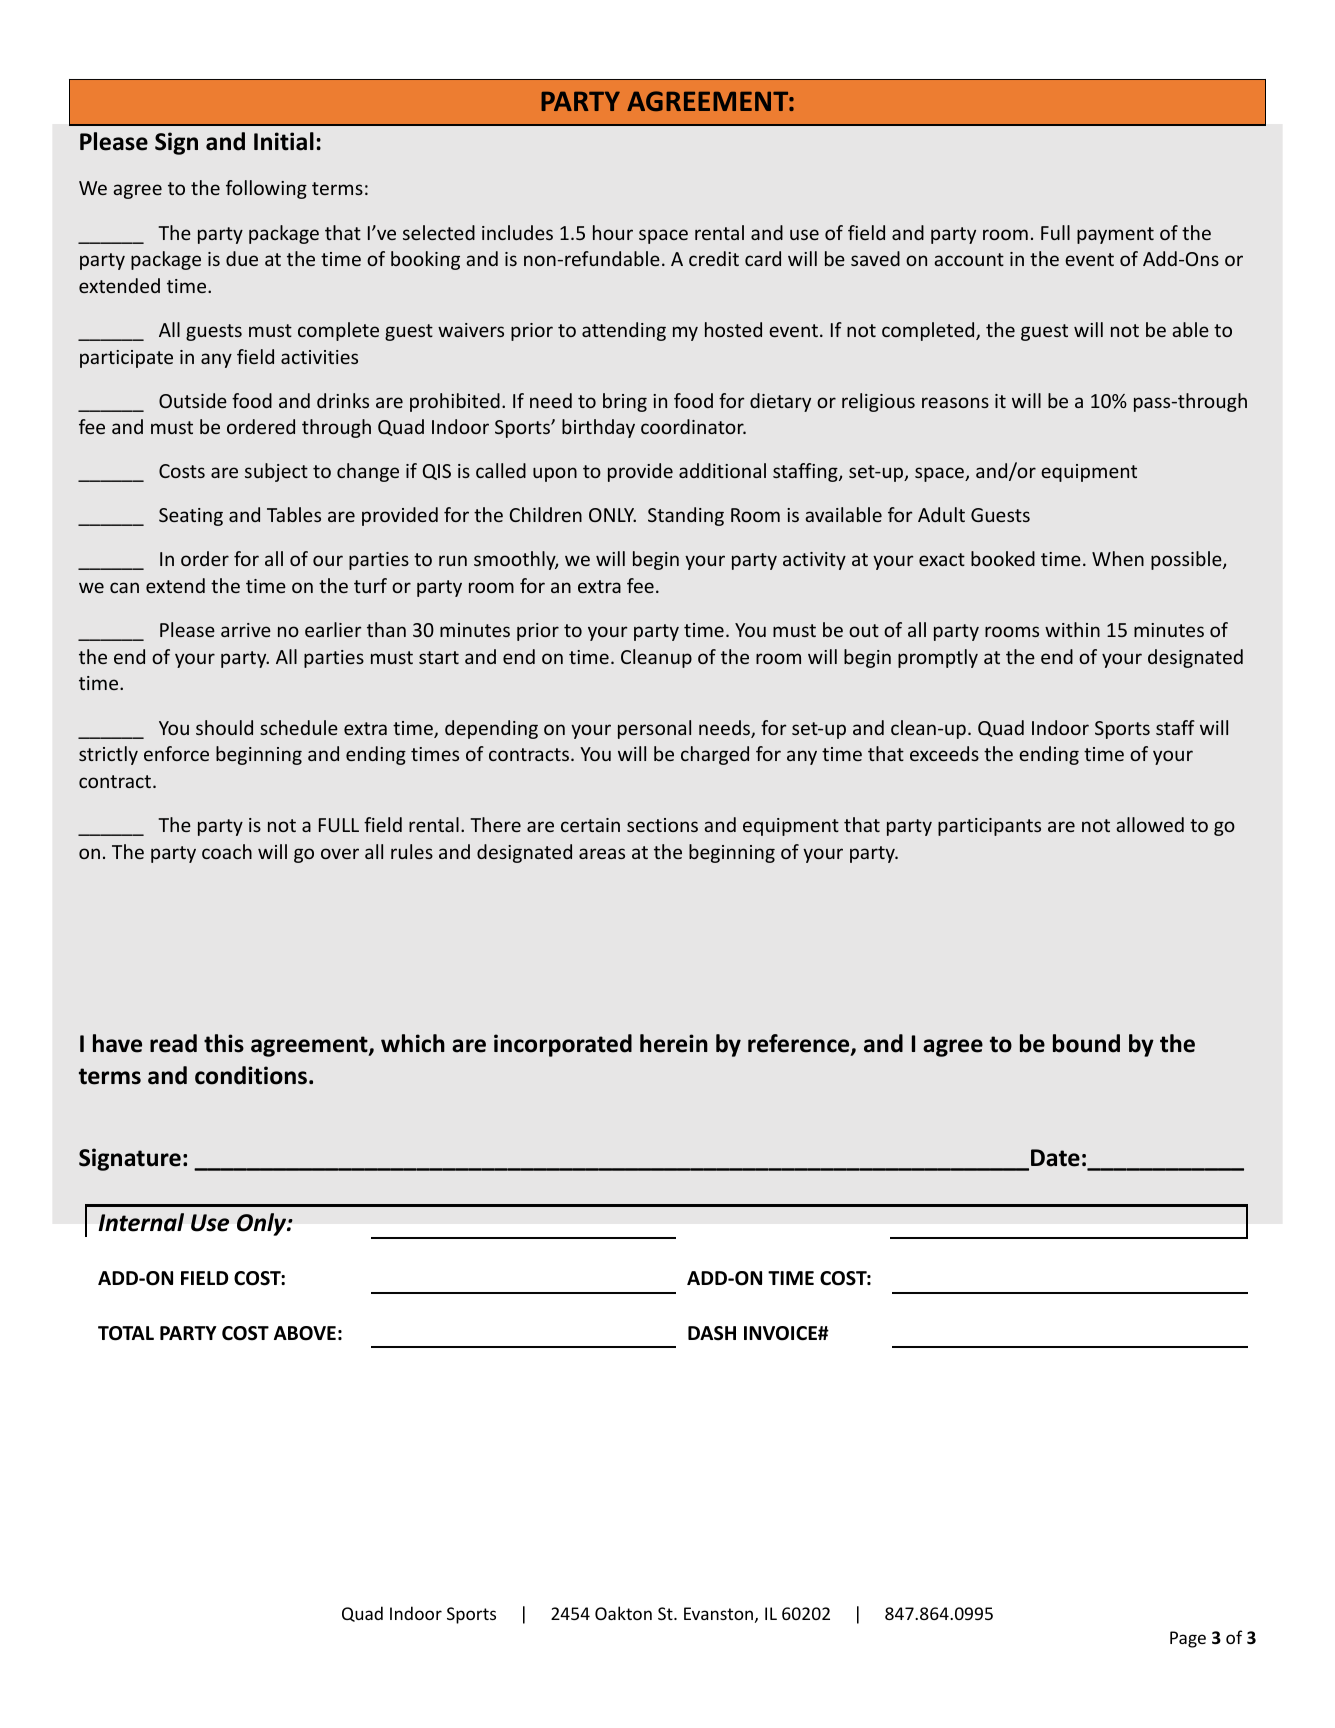 Image resolution: width=1335 pixels, height=1728 pixels. I want to click on herein, so click(674, 1043).
